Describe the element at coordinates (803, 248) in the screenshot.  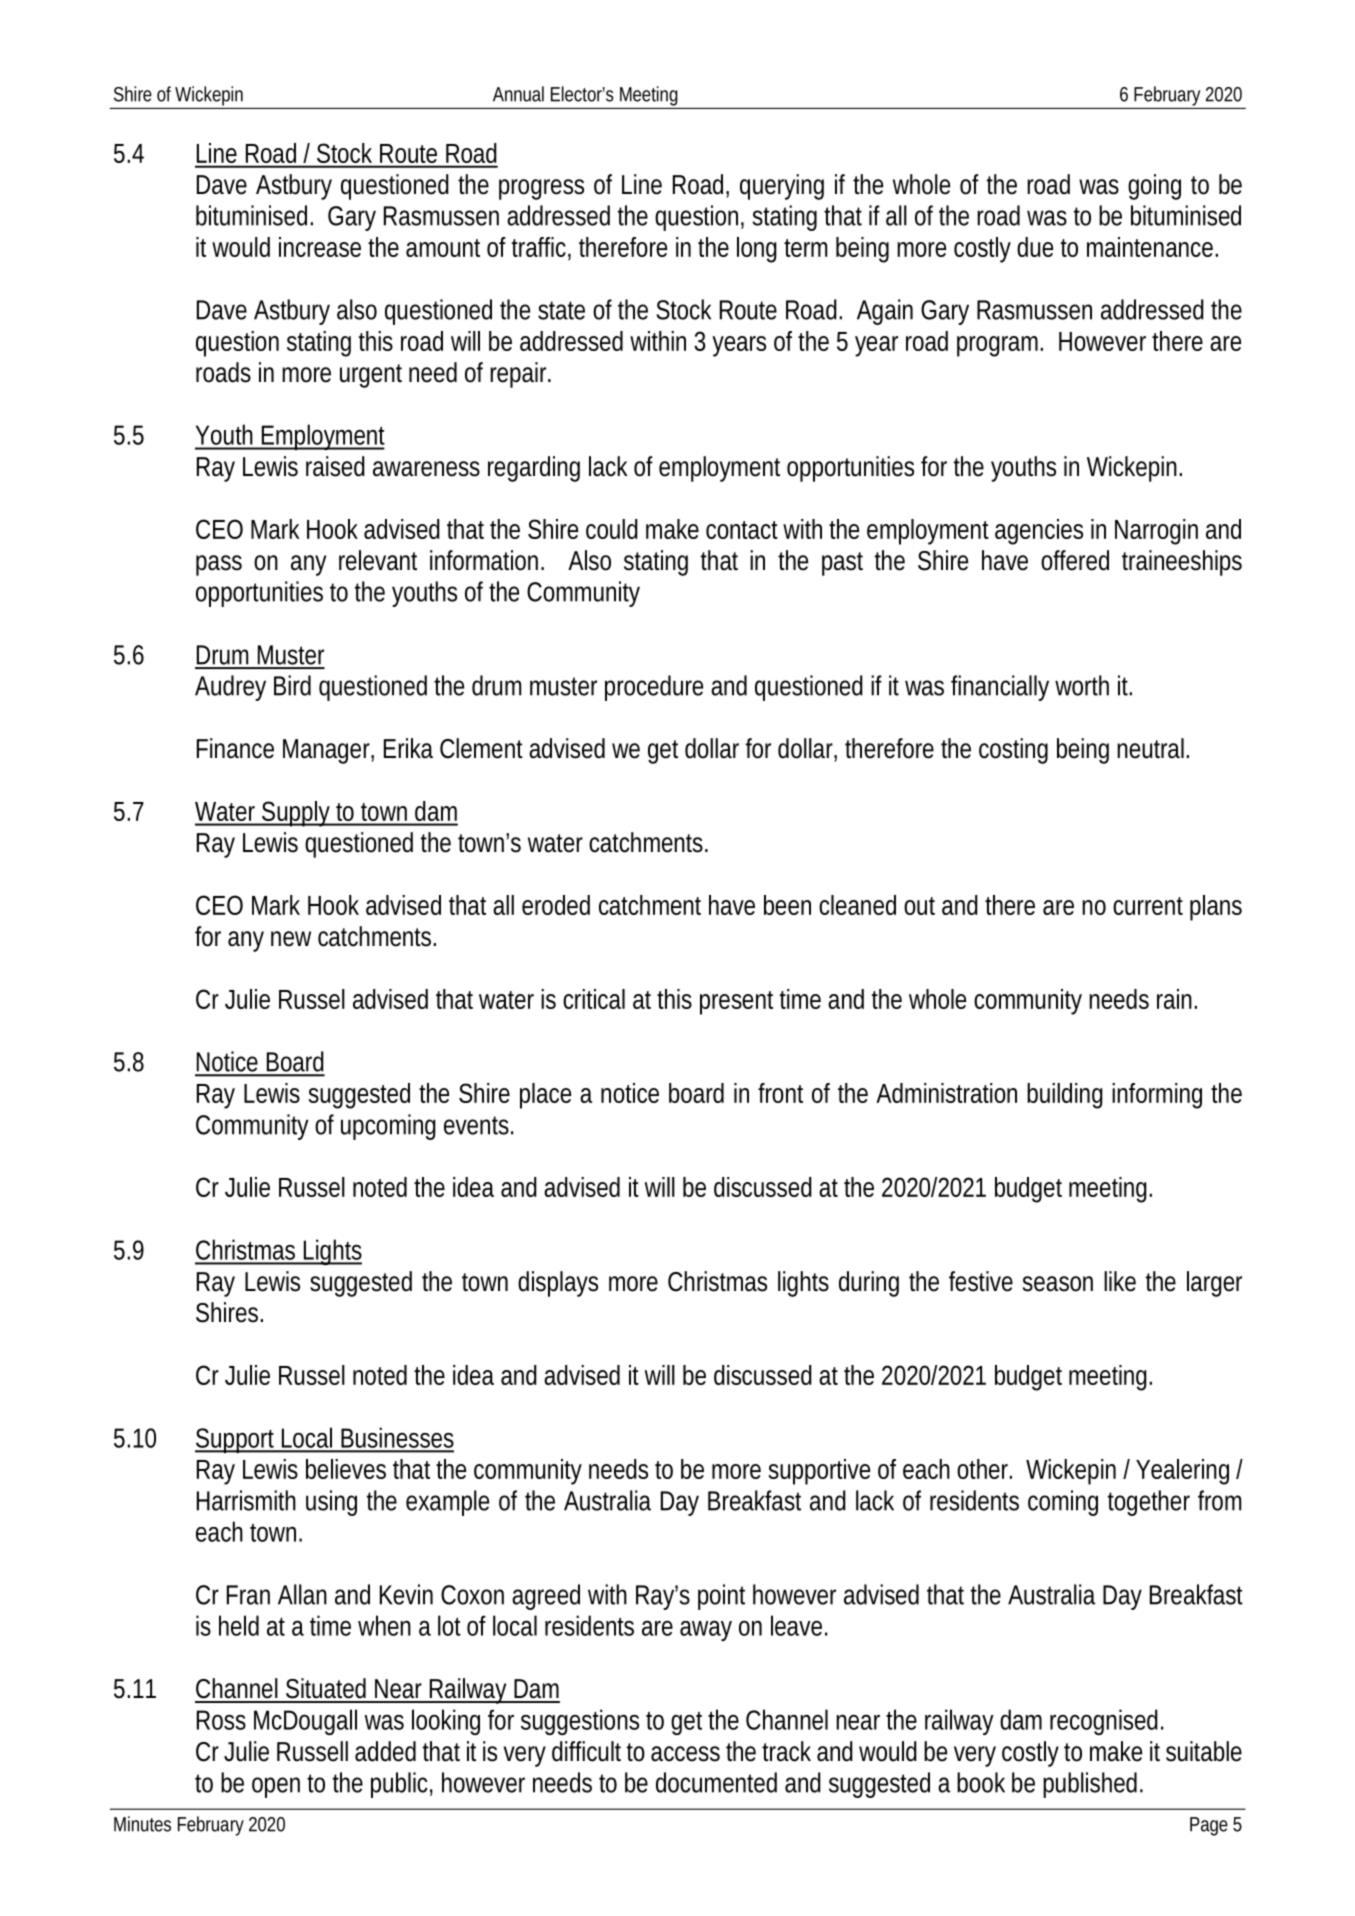
I see `term` at that location.
